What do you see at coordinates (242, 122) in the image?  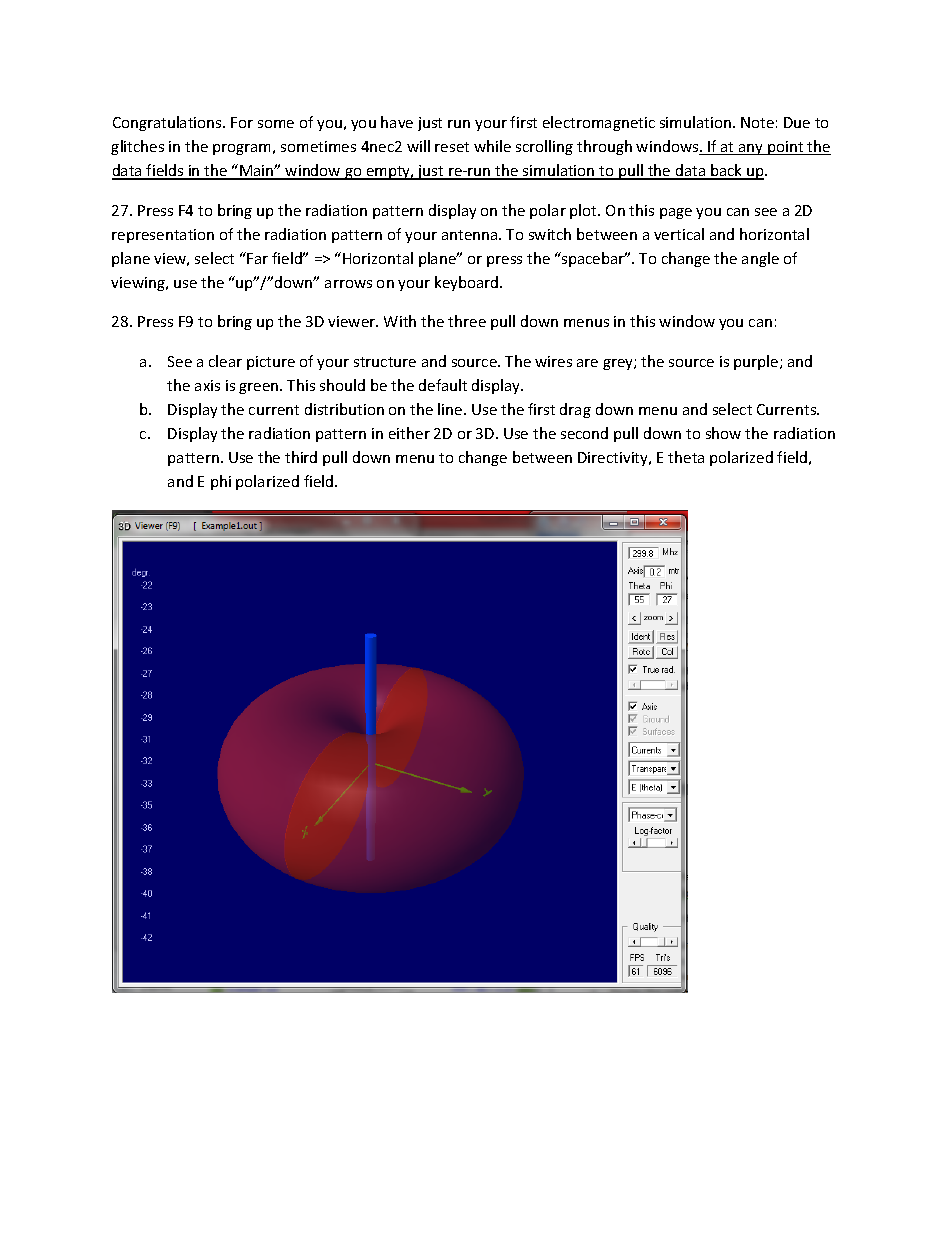 I see `For` at bounding box center [242, 122].
